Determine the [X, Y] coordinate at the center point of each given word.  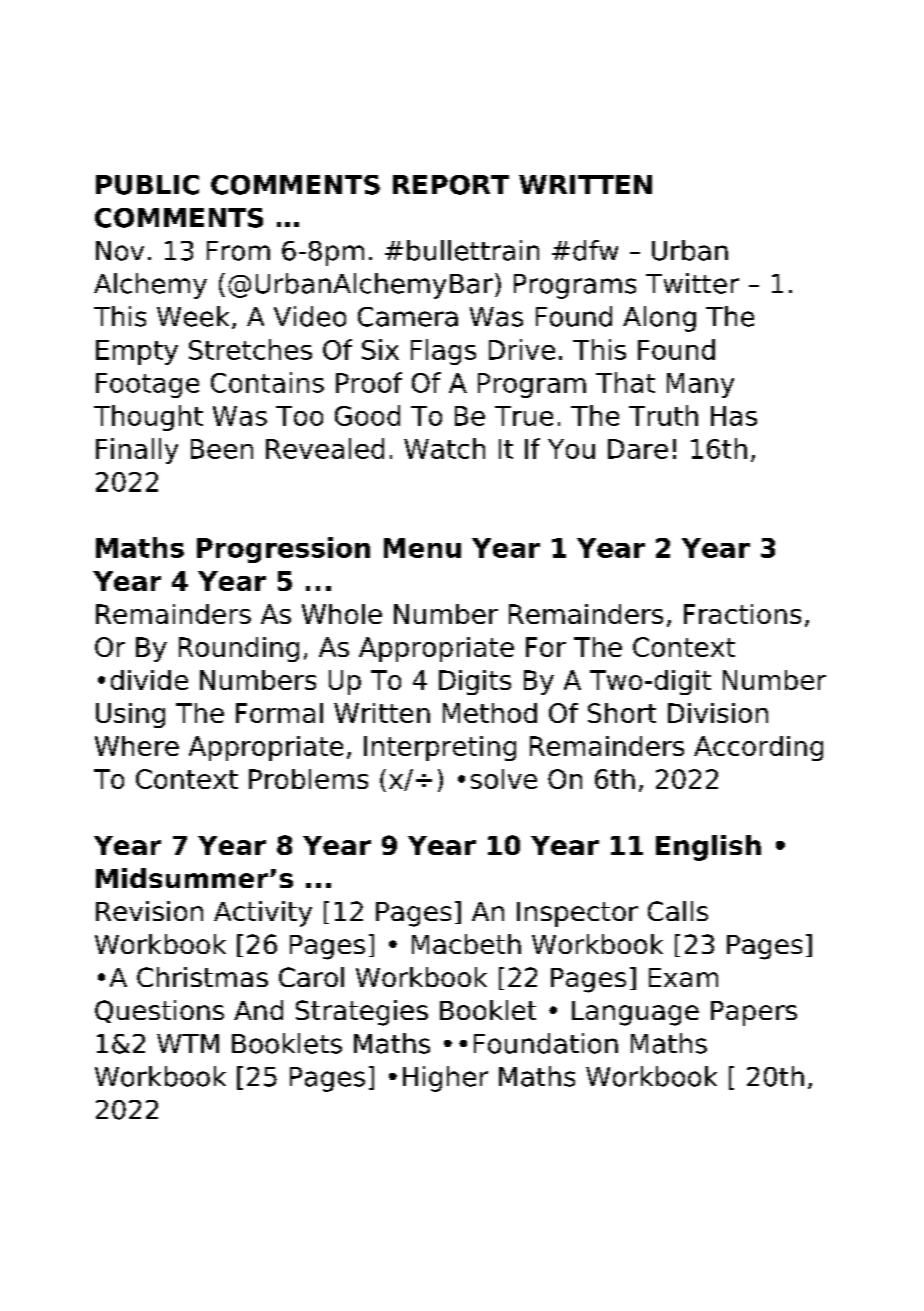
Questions [159, 1011]
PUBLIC [147, 185]
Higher [445, 1079]
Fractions [742, 614]
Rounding [239, 649]
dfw [595, 250]
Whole [342, 614]
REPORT [451, 185]
